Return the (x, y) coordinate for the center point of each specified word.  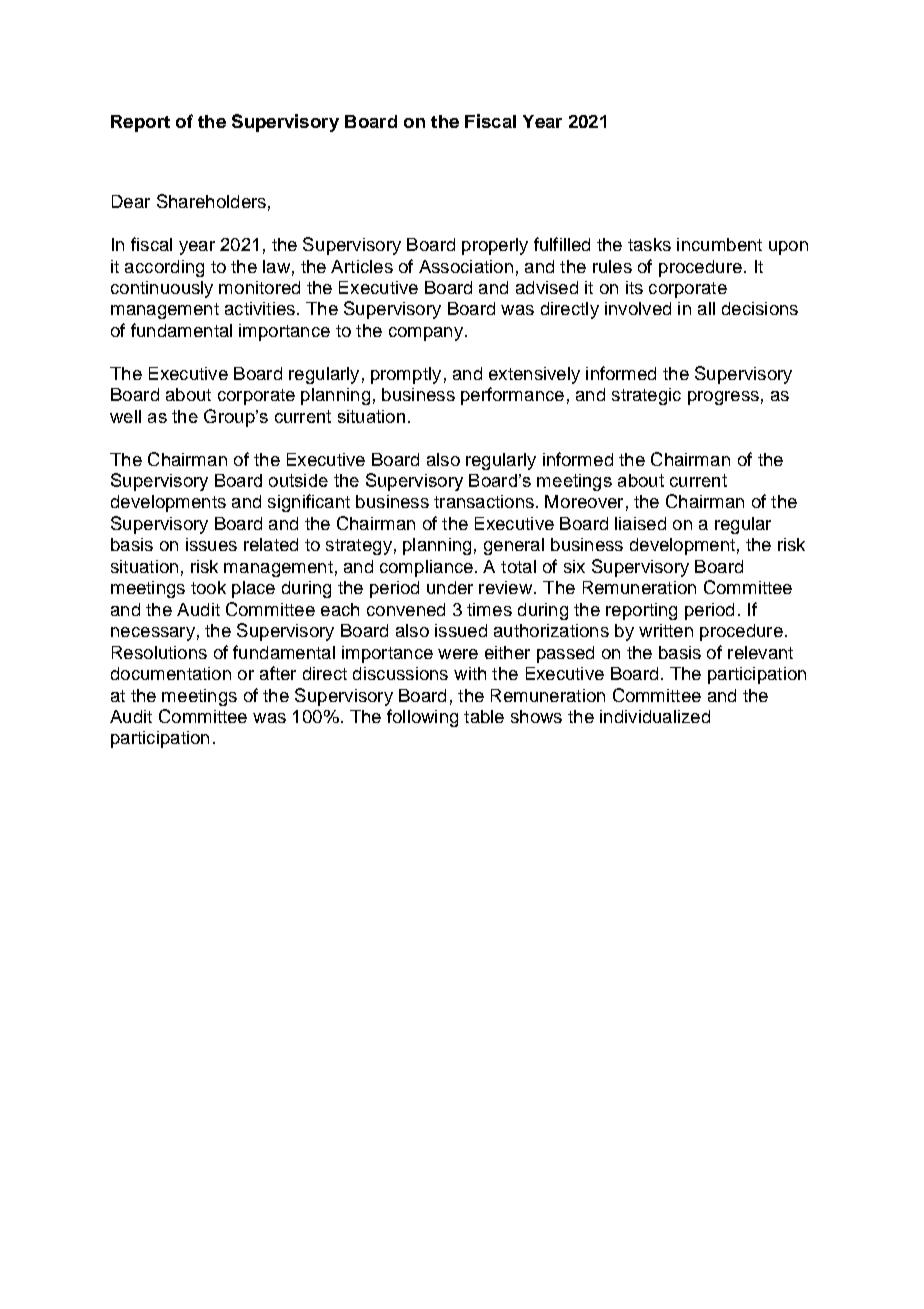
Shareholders (211, 201)
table (484, 716)
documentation (171, 673)
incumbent (719, 244)
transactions (484, 501)
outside (298, 480)
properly (495, 246)
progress (723, 398)
